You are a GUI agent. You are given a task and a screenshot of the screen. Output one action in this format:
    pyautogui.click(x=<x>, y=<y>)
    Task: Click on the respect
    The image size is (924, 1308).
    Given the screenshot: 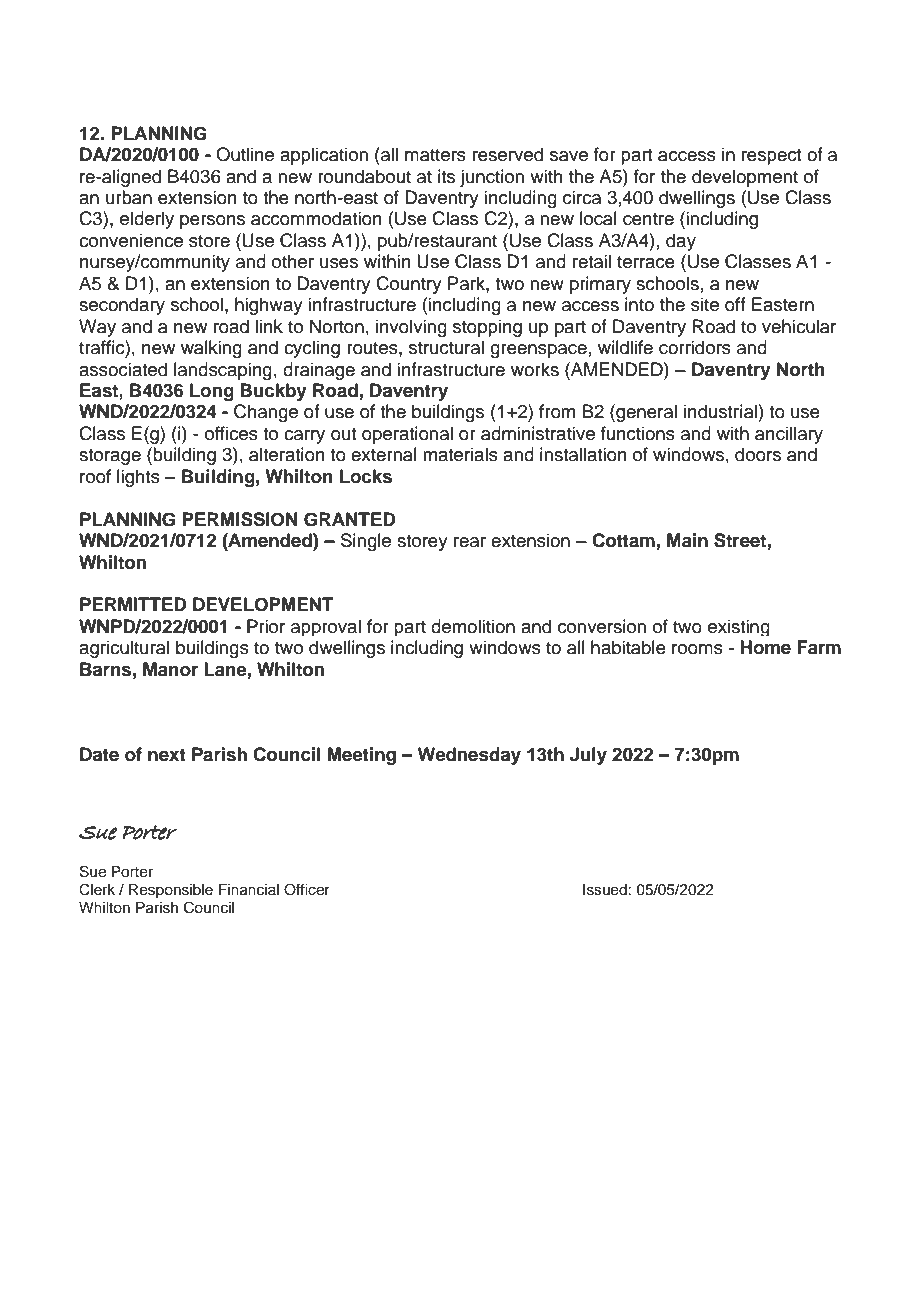 What is the action you would take?
    pyautogui.click(x=771, y=157)
